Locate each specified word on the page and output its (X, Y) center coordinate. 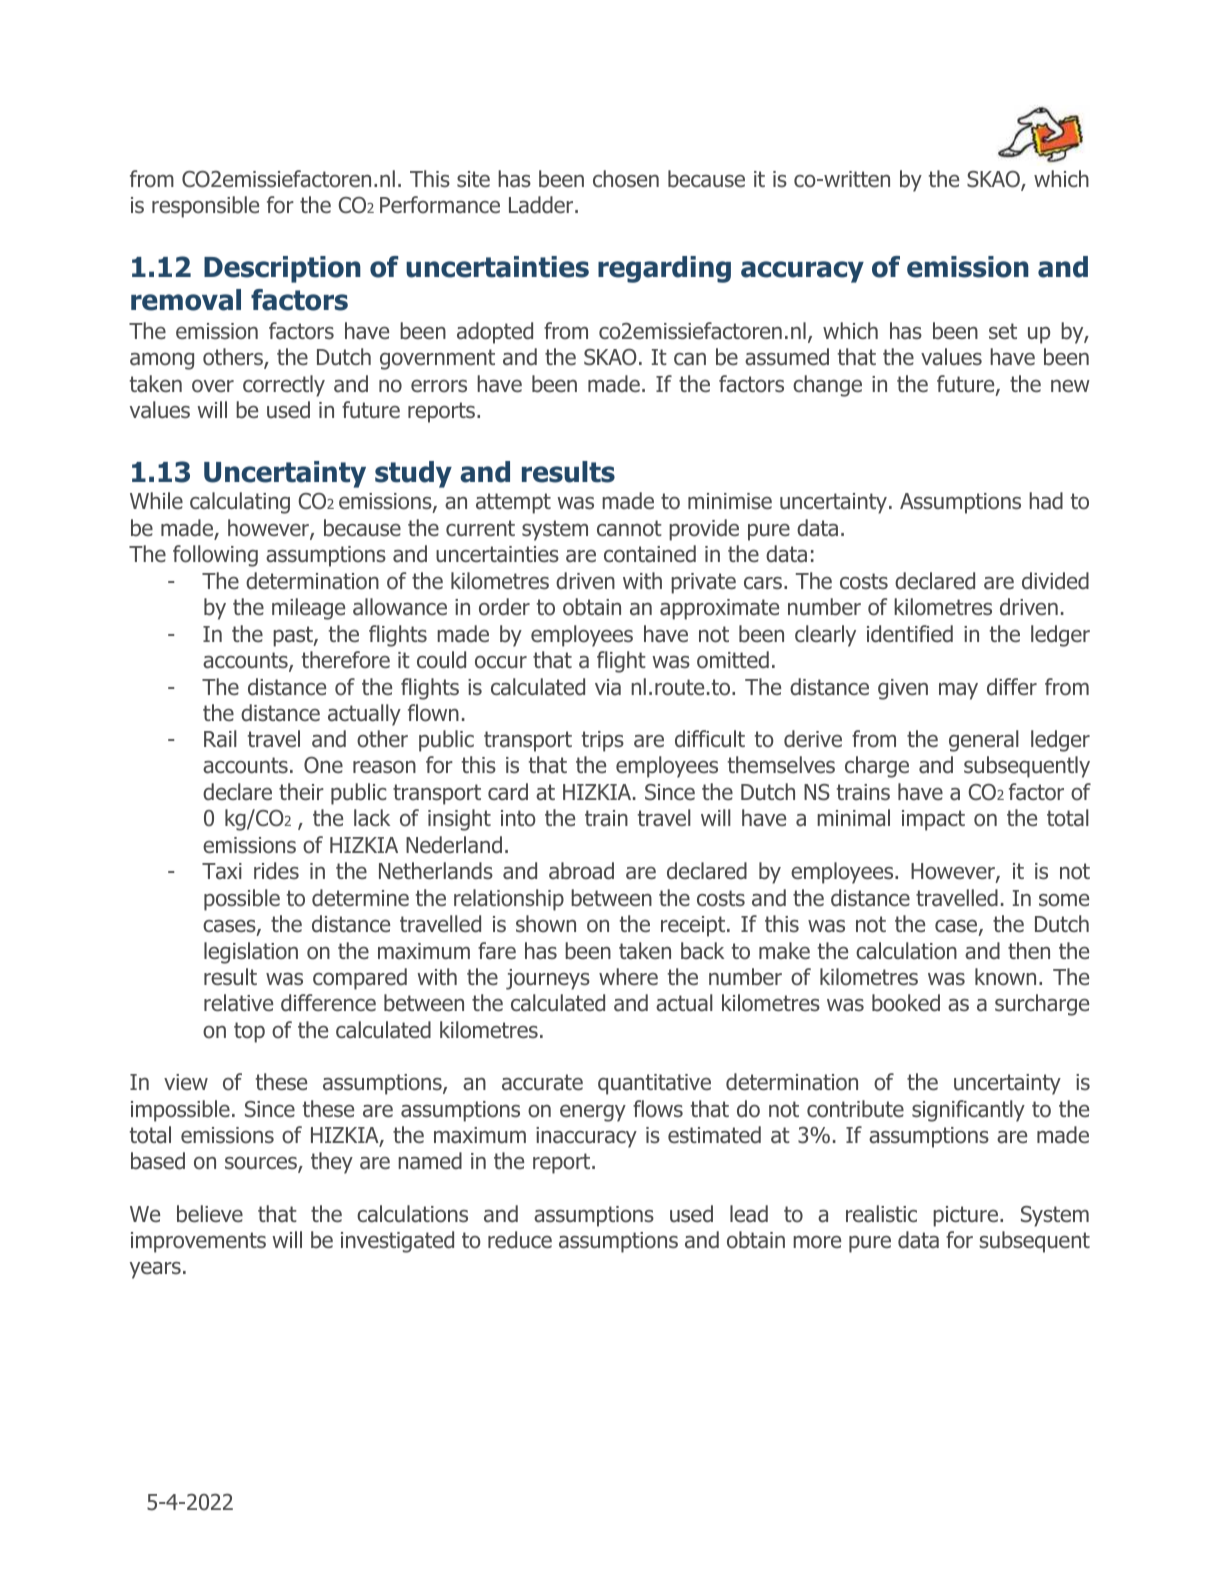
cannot (629, 528)
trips (602, 741)
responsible (205, 207)
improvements (198, 1242)
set (1003, 331)
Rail (220, 739)
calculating (240, 503)
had (1046, 501)
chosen (626, 179)
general (984, 741)
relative (238, 1003)
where (628, 977)
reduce (520, 1240)
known (1005, 977)
